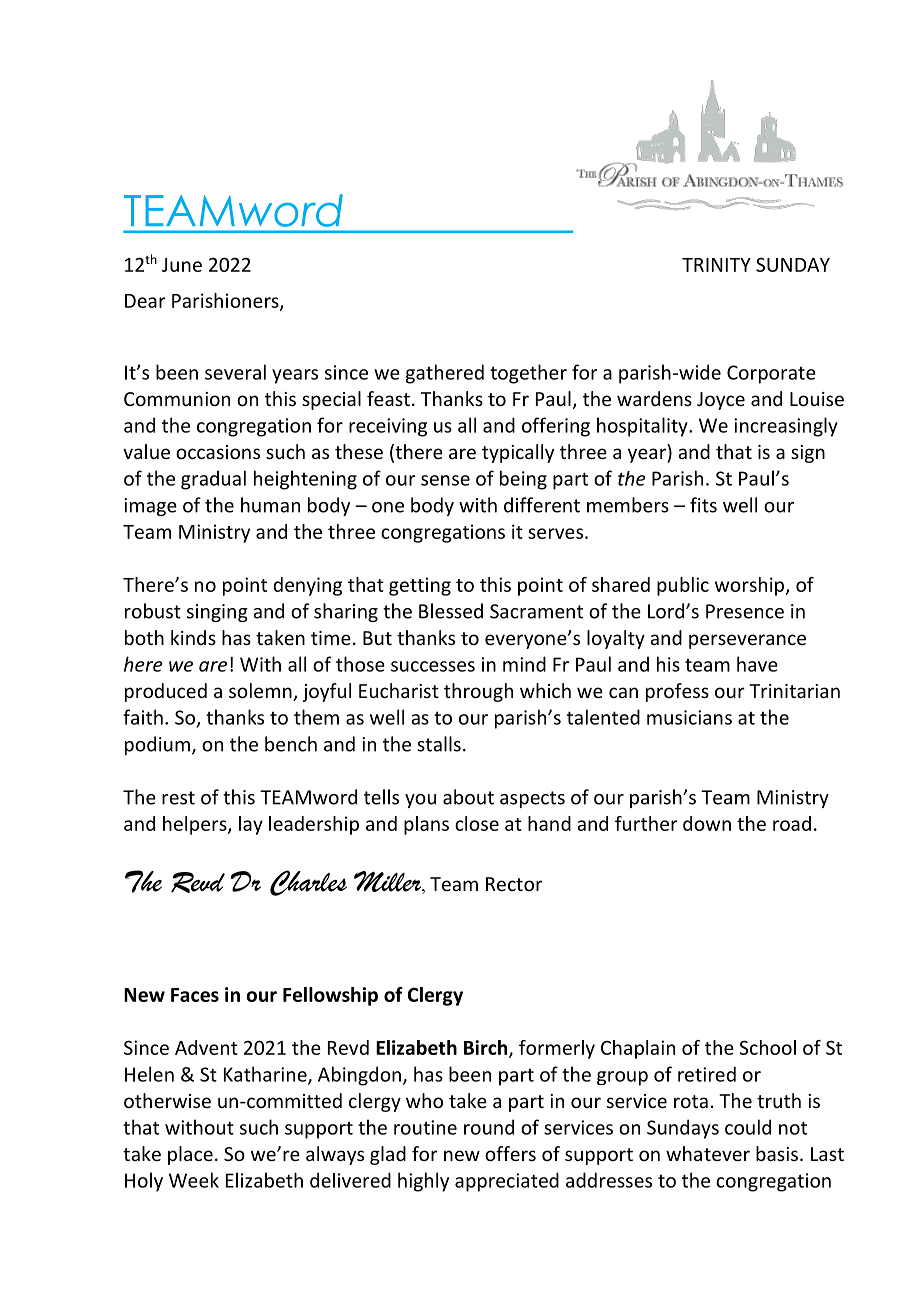  Describe the element at coordinates (478, 692) in the image. I see `through` at that location.
